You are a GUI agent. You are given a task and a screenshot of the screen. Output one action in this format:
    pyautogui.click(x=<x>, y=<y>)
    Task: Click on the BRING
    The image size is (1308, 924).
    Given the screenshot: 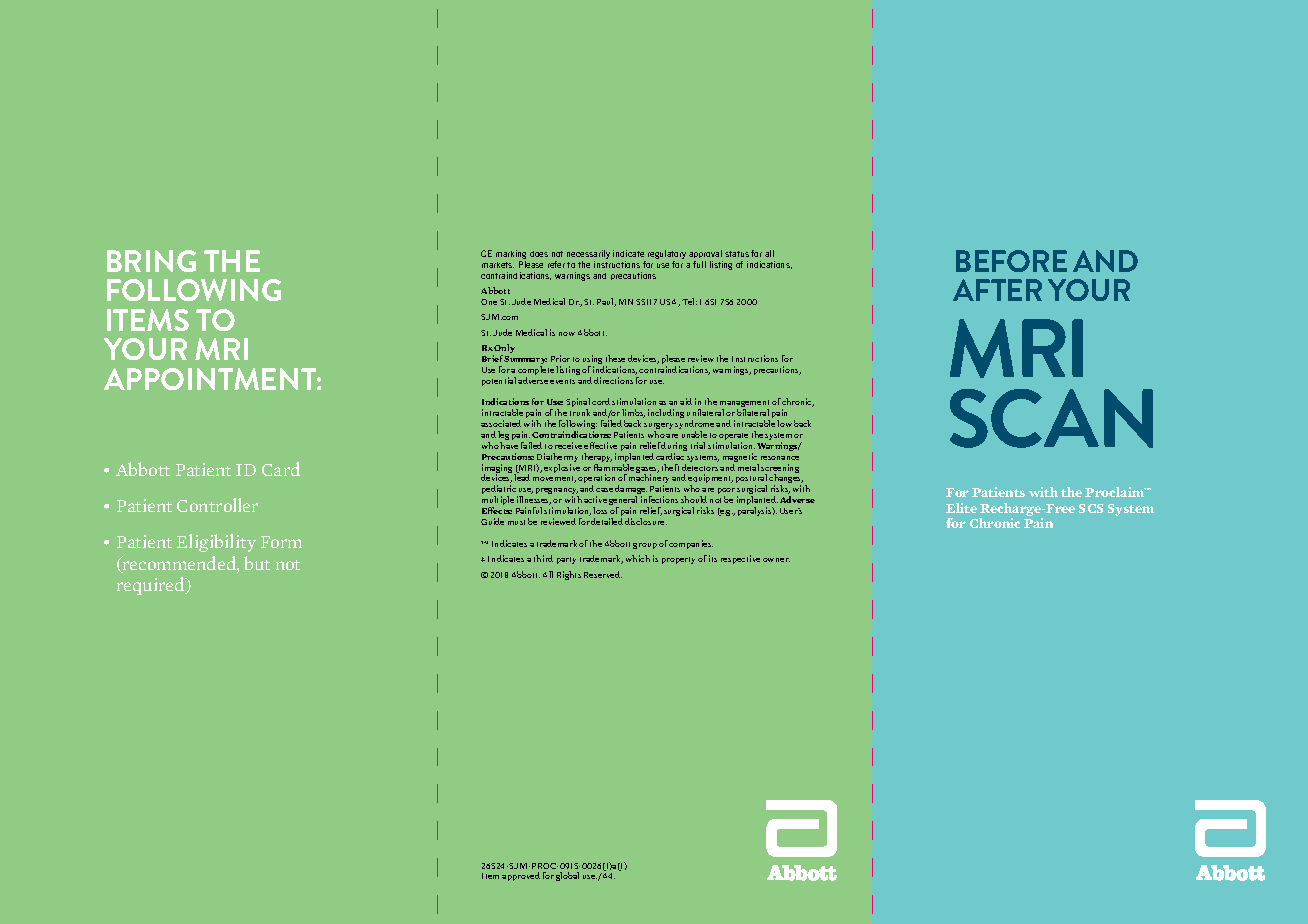 What is the action you would take?
    pyautogui.click(x=151, y=261)
